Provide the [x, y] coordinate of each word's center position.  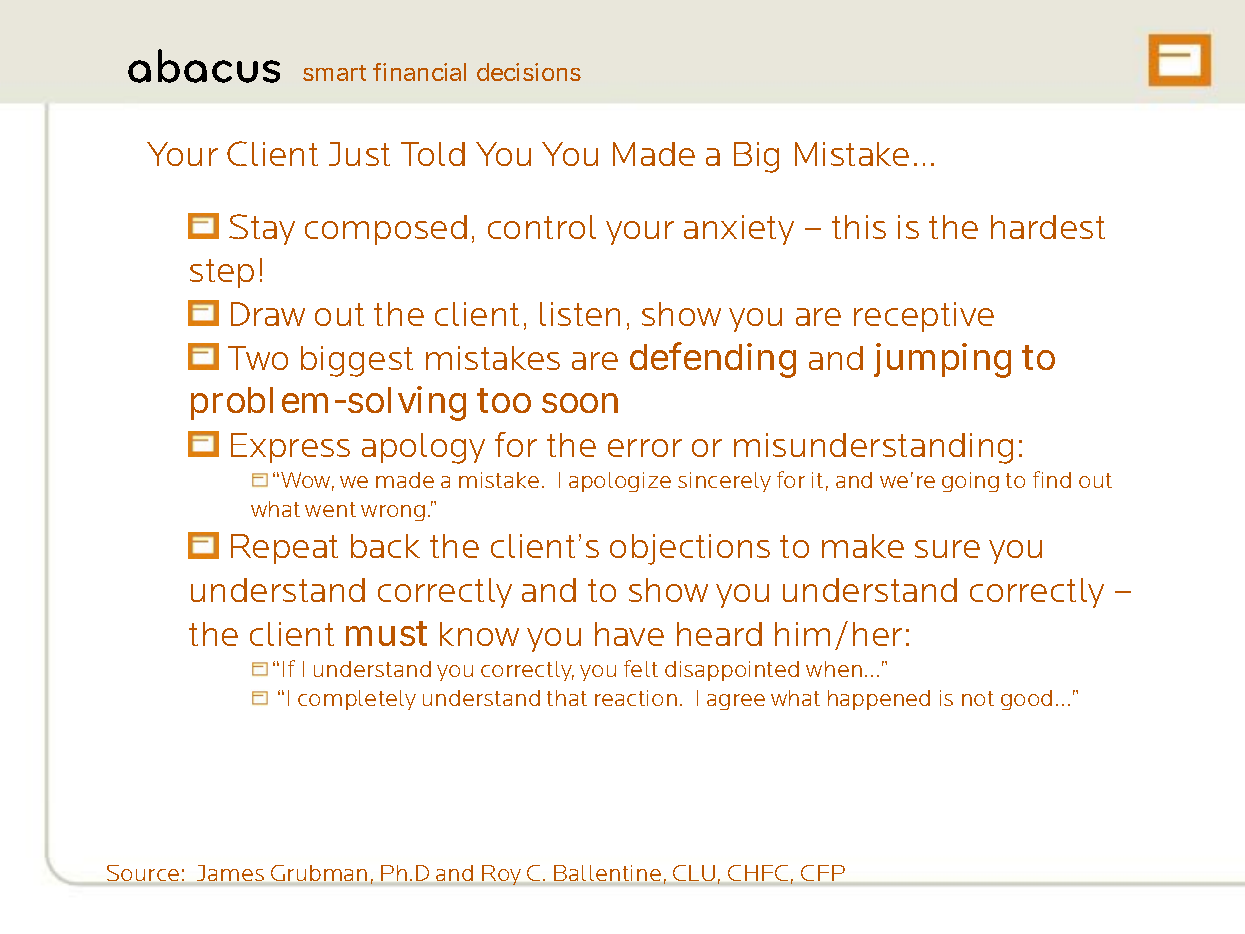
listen [580, 314]
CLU [694, 873]
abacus [204, 66]
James [230, 873]
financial [419, 72]
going [970, 482]
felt [641, 668]
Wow [307, 481]
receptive [924, 317]
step [222, 273]
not [978, 698]
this [859, 227]
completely [357, 700]
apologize [620, 482]
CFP [823, 873]
